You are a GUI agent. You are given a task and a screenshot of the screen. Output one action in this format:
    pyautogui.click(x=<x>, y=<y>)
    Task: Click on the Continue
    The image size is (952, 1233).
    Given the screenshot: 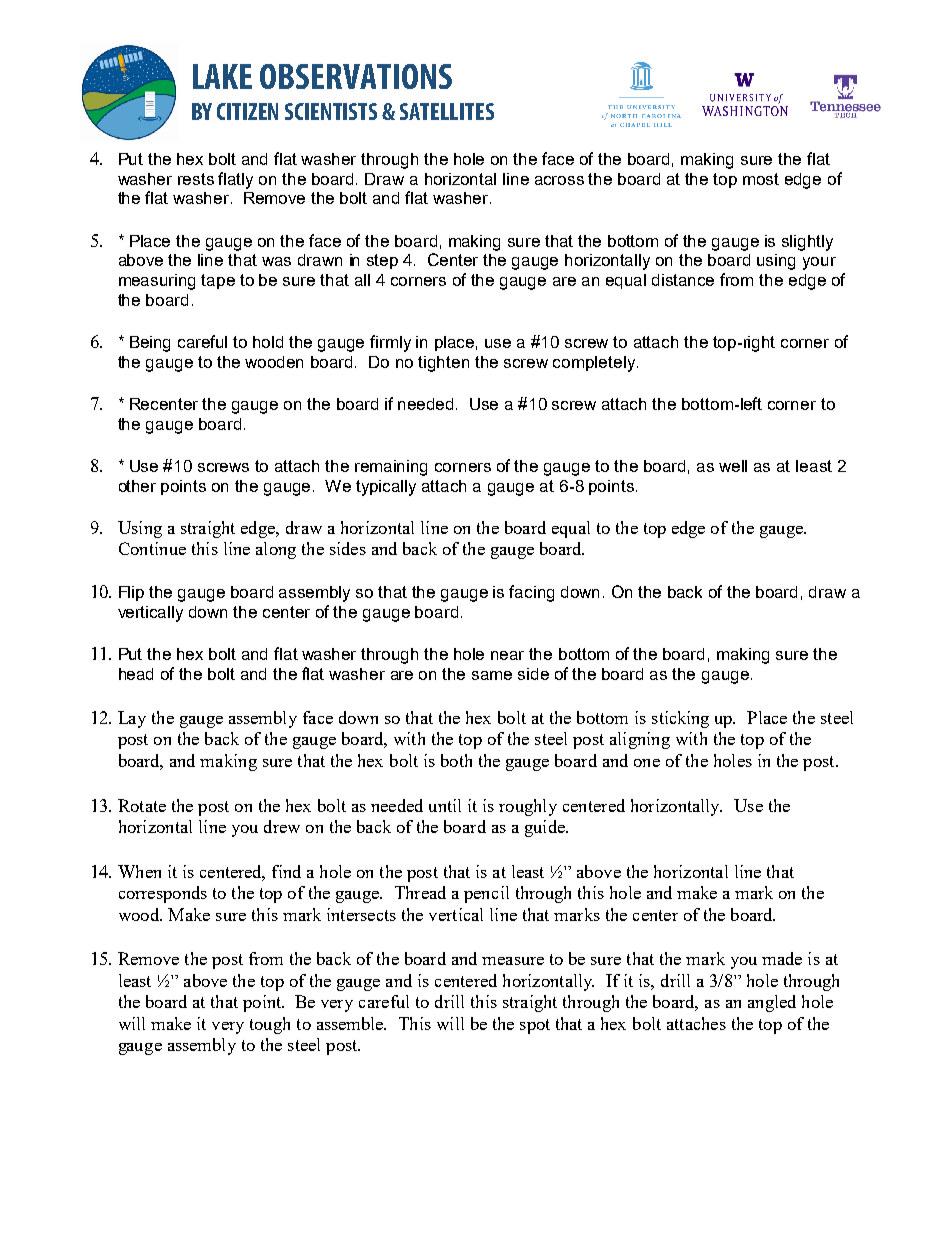 What is the action you would take?
    pyautogui.click(x=152, y=548)
